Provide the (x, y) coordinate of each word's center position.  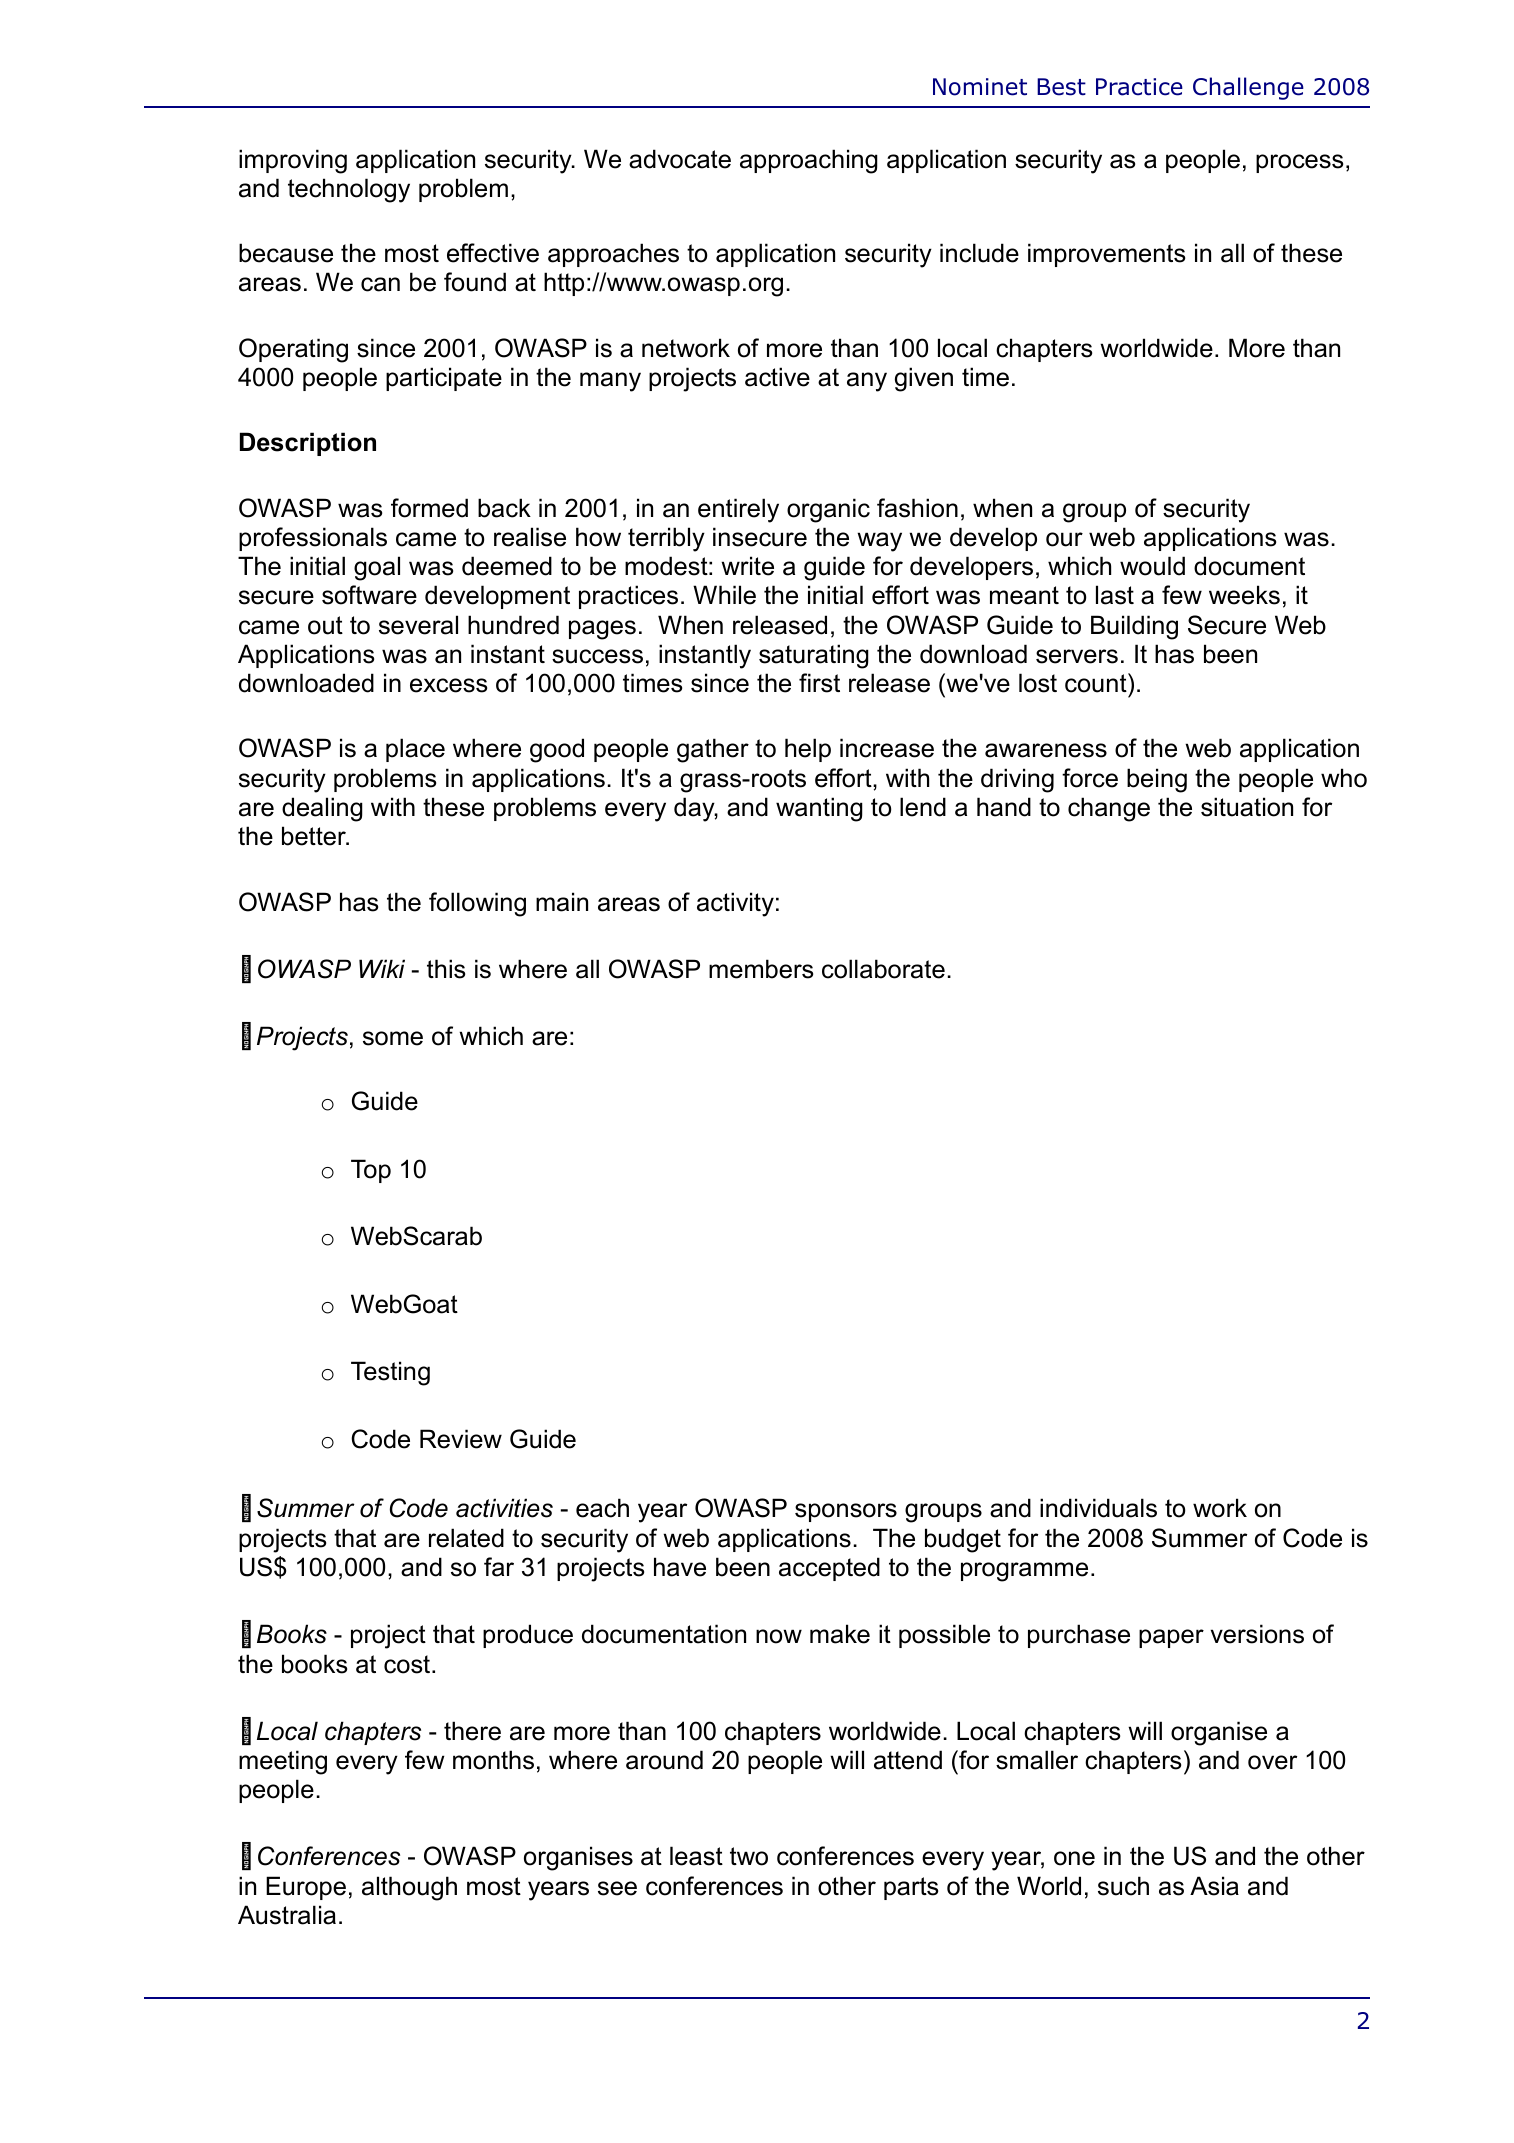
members (761, 969)
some (393, 1038)
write (747, 566)
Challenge (1248, 88)
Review (461, 1439)
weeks (1244, 595)
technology (349, 190)
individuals (1098, 1508)
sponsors (846, 1512)
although (409, 1888)
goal (377, 568)
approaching (809, 161)
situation (1247, 807)
